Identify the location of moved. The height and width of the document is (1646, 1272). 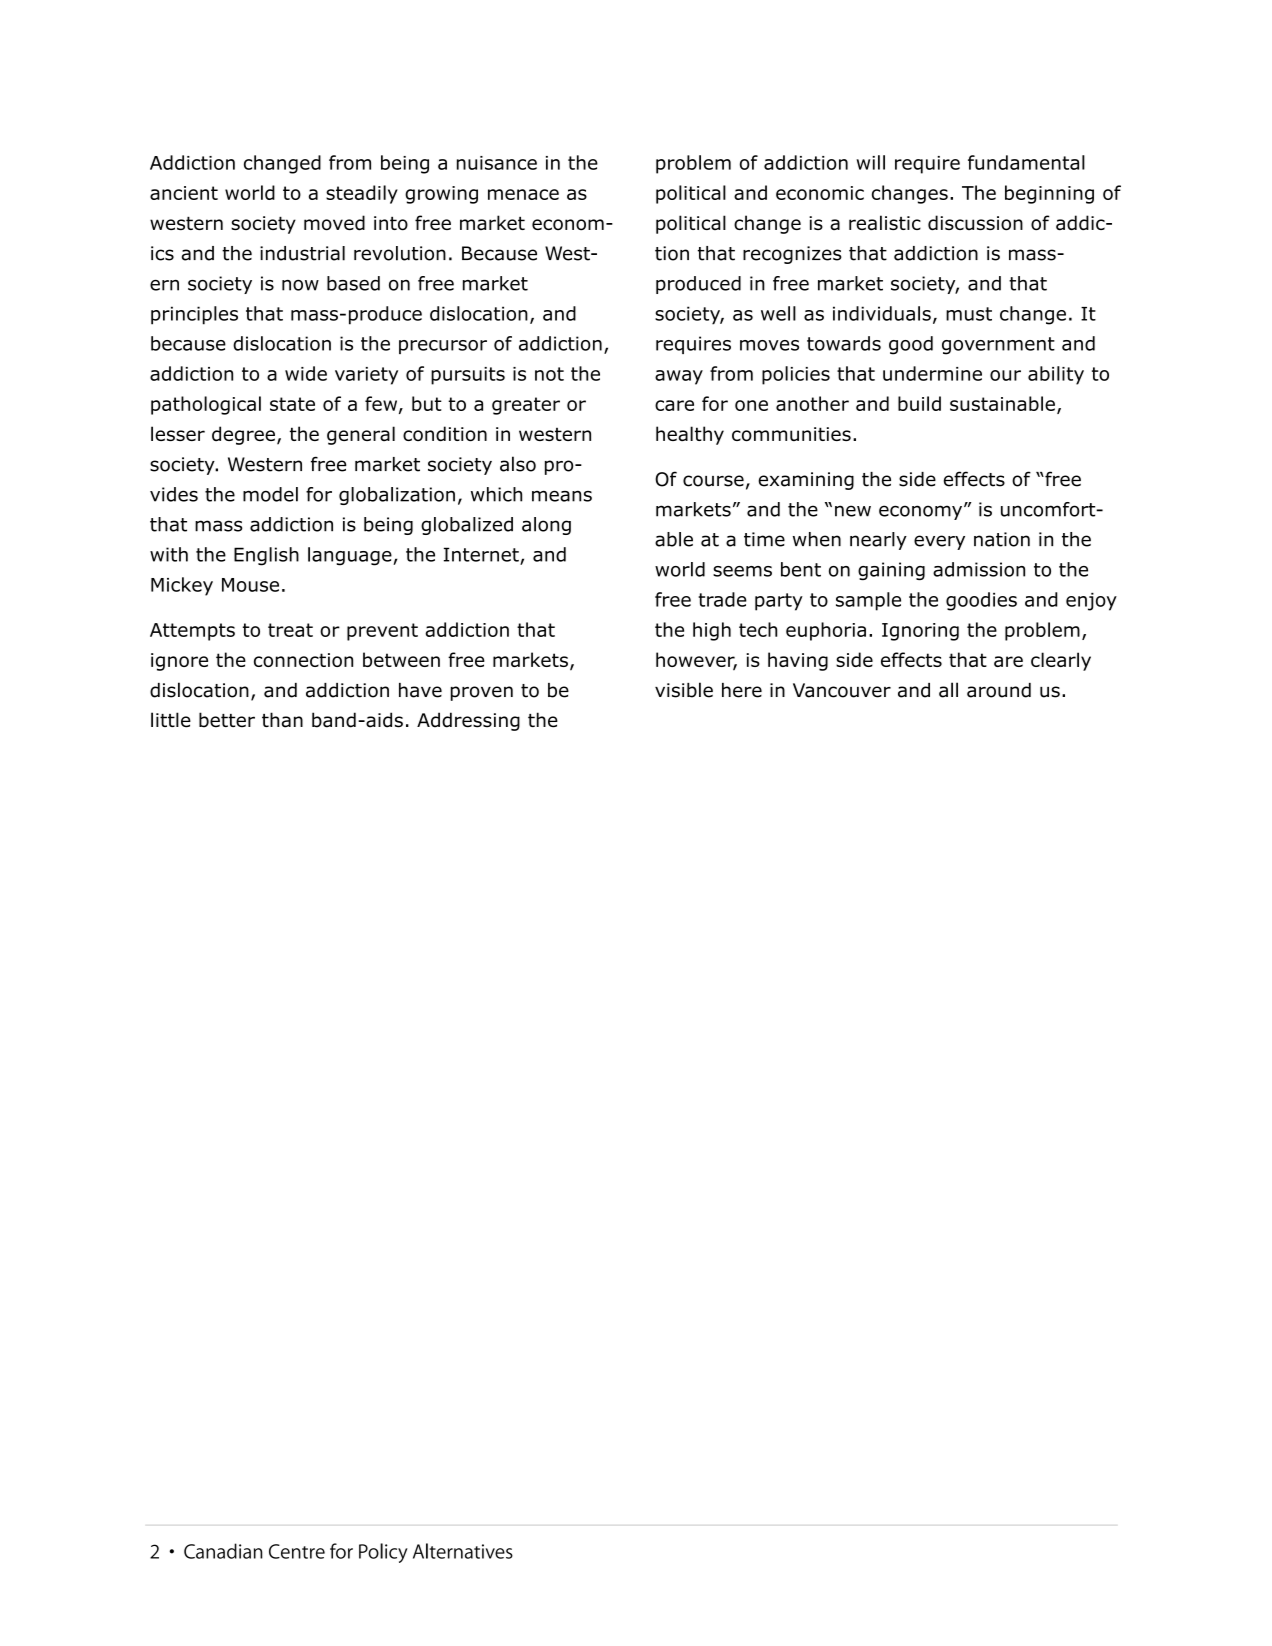
(334, 223).
